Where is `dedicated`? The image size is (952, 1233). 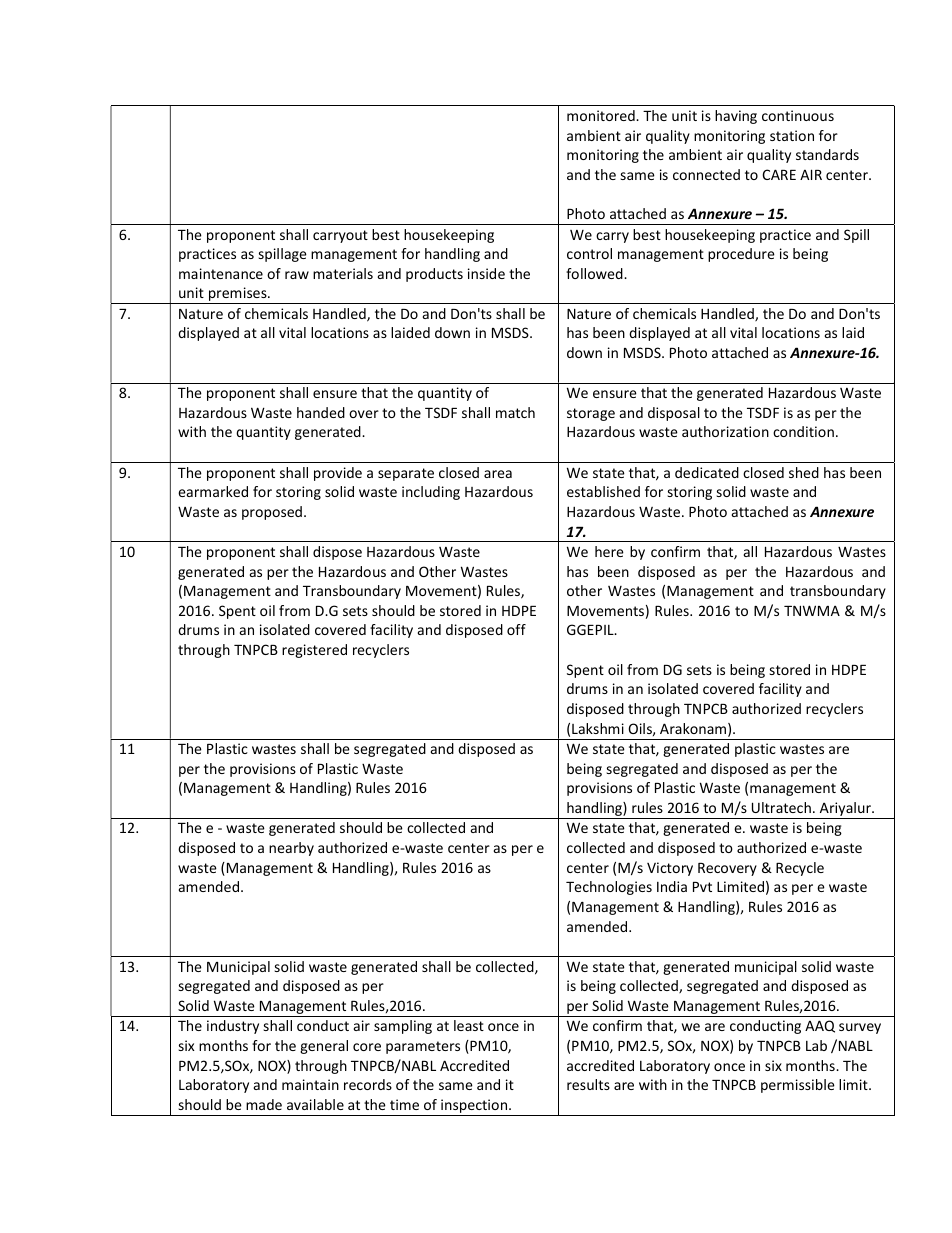 dedicated is located at coordinates (707, 472).
